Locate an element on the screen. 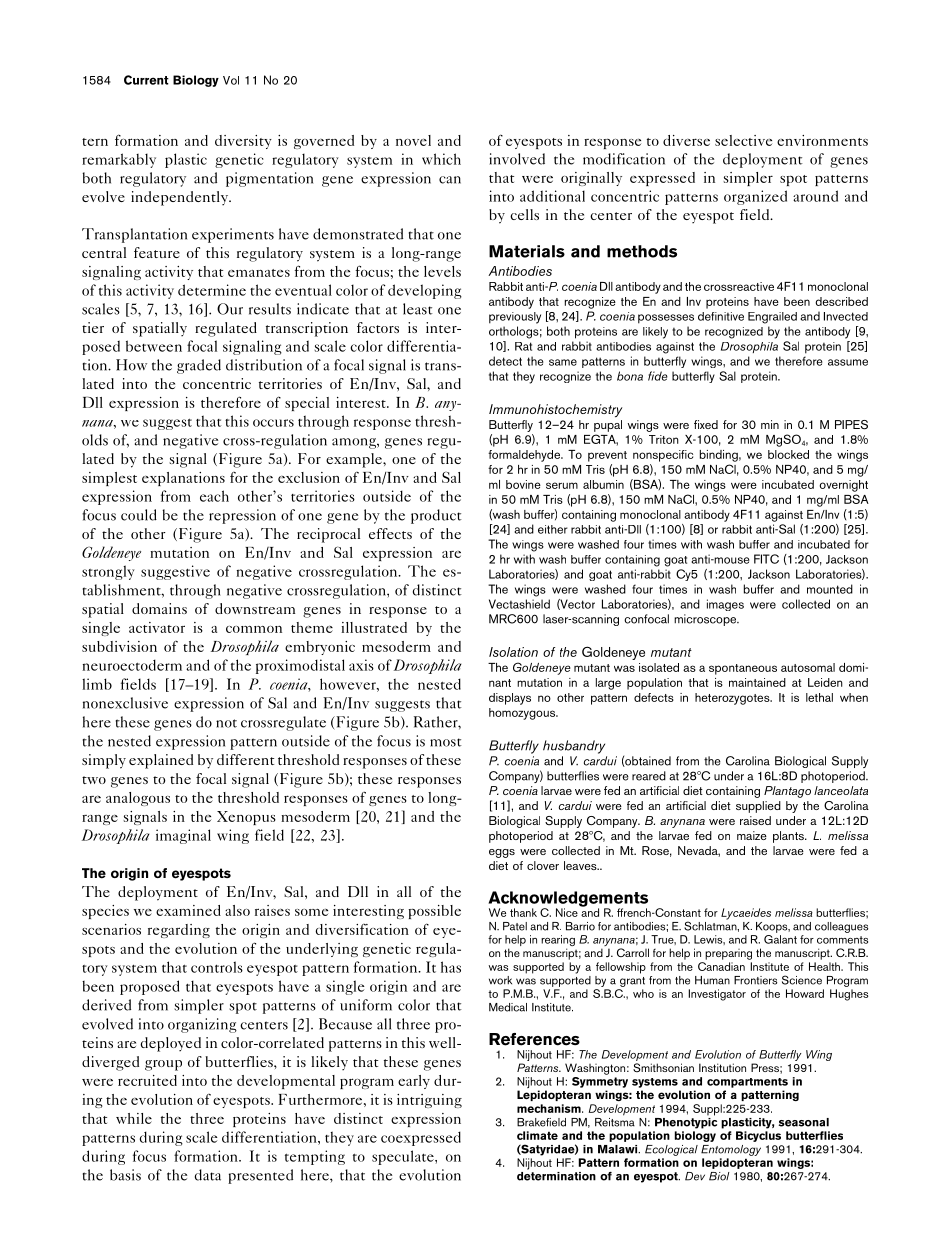  selective is located at coordinates (743, 140).
